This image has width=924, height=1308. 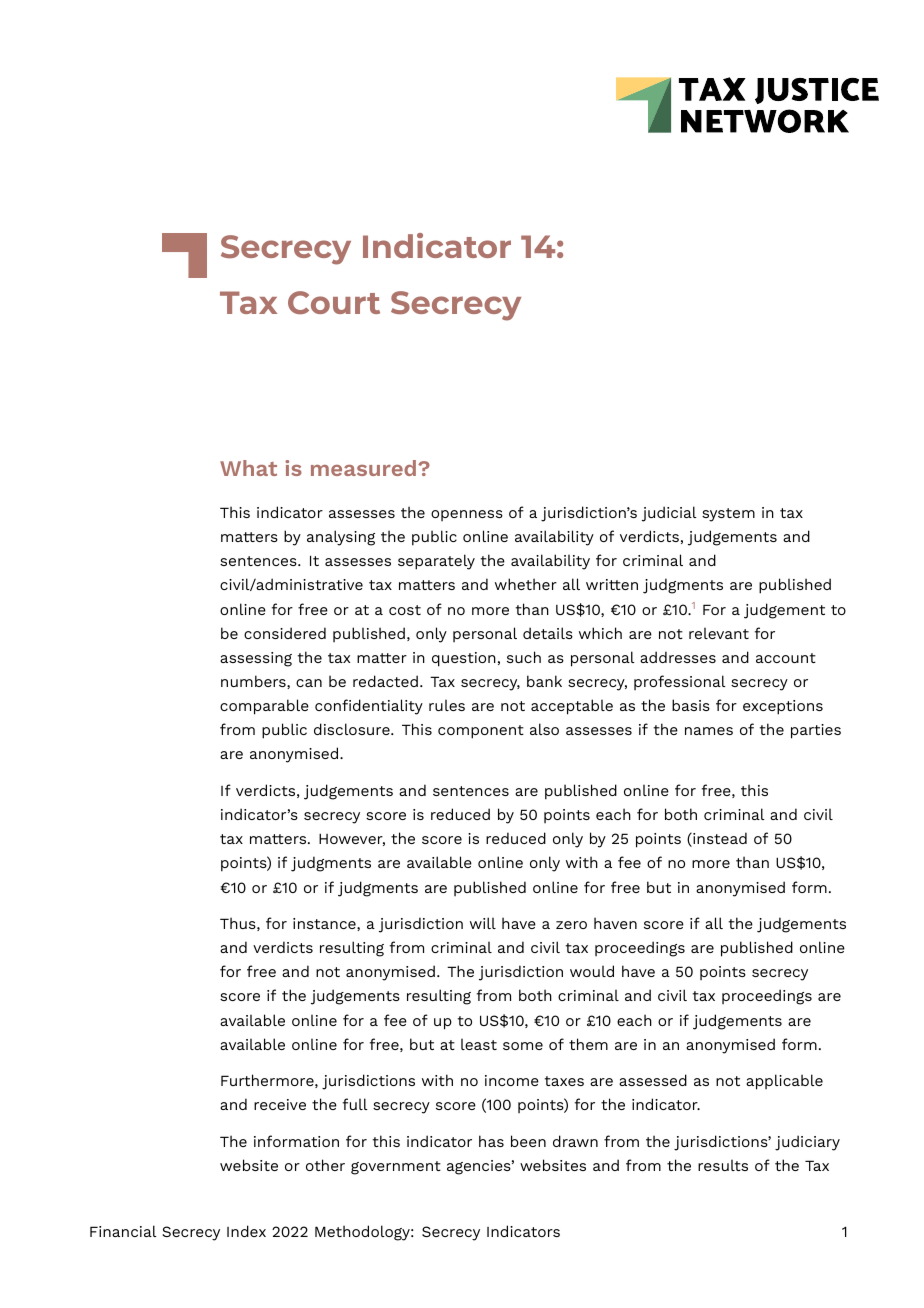 What do you see at coordinates (709, 731) in the image?
I see `names` at bounding box center [709, 731].
